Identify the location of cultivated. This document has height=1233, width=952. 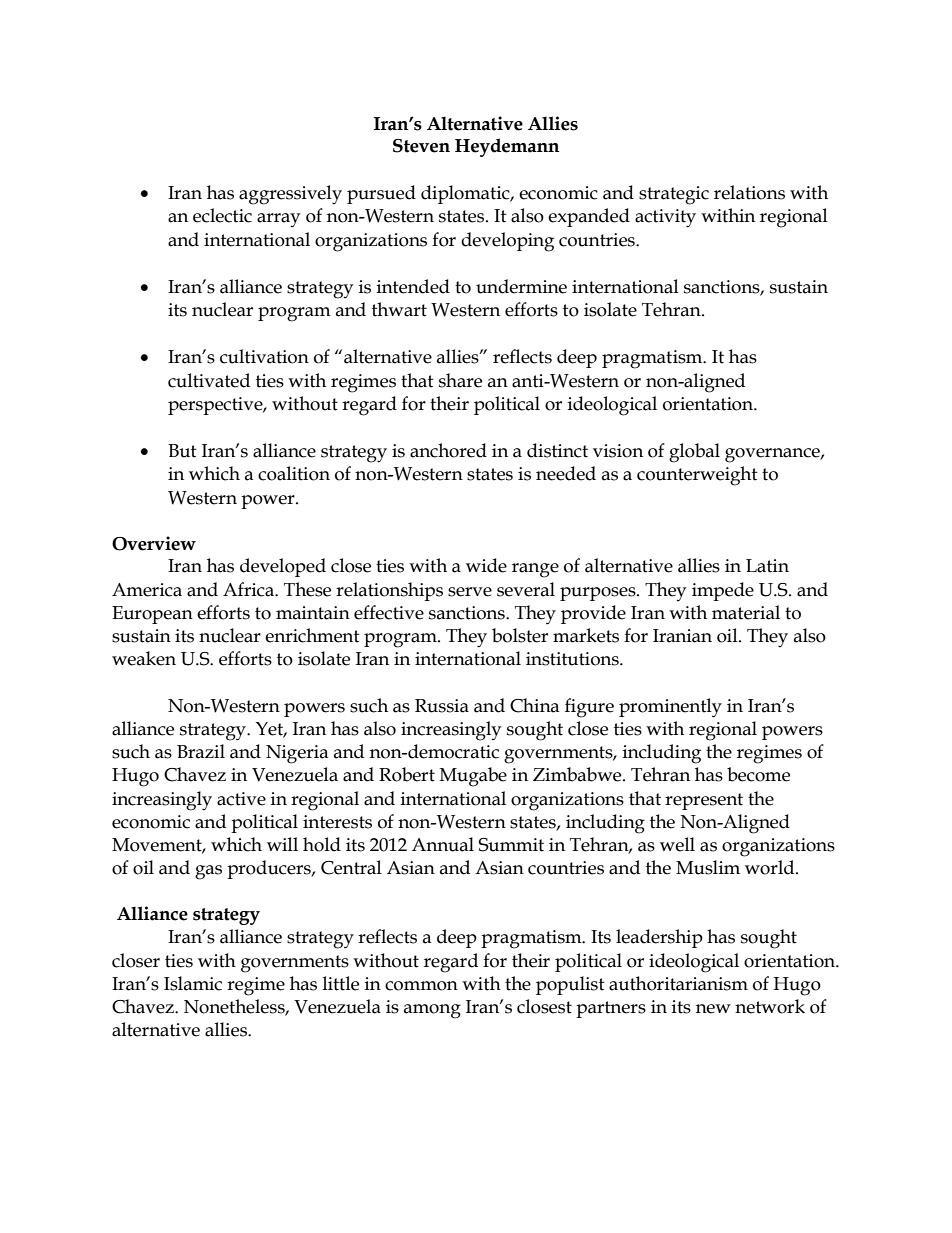
(209, 380).
